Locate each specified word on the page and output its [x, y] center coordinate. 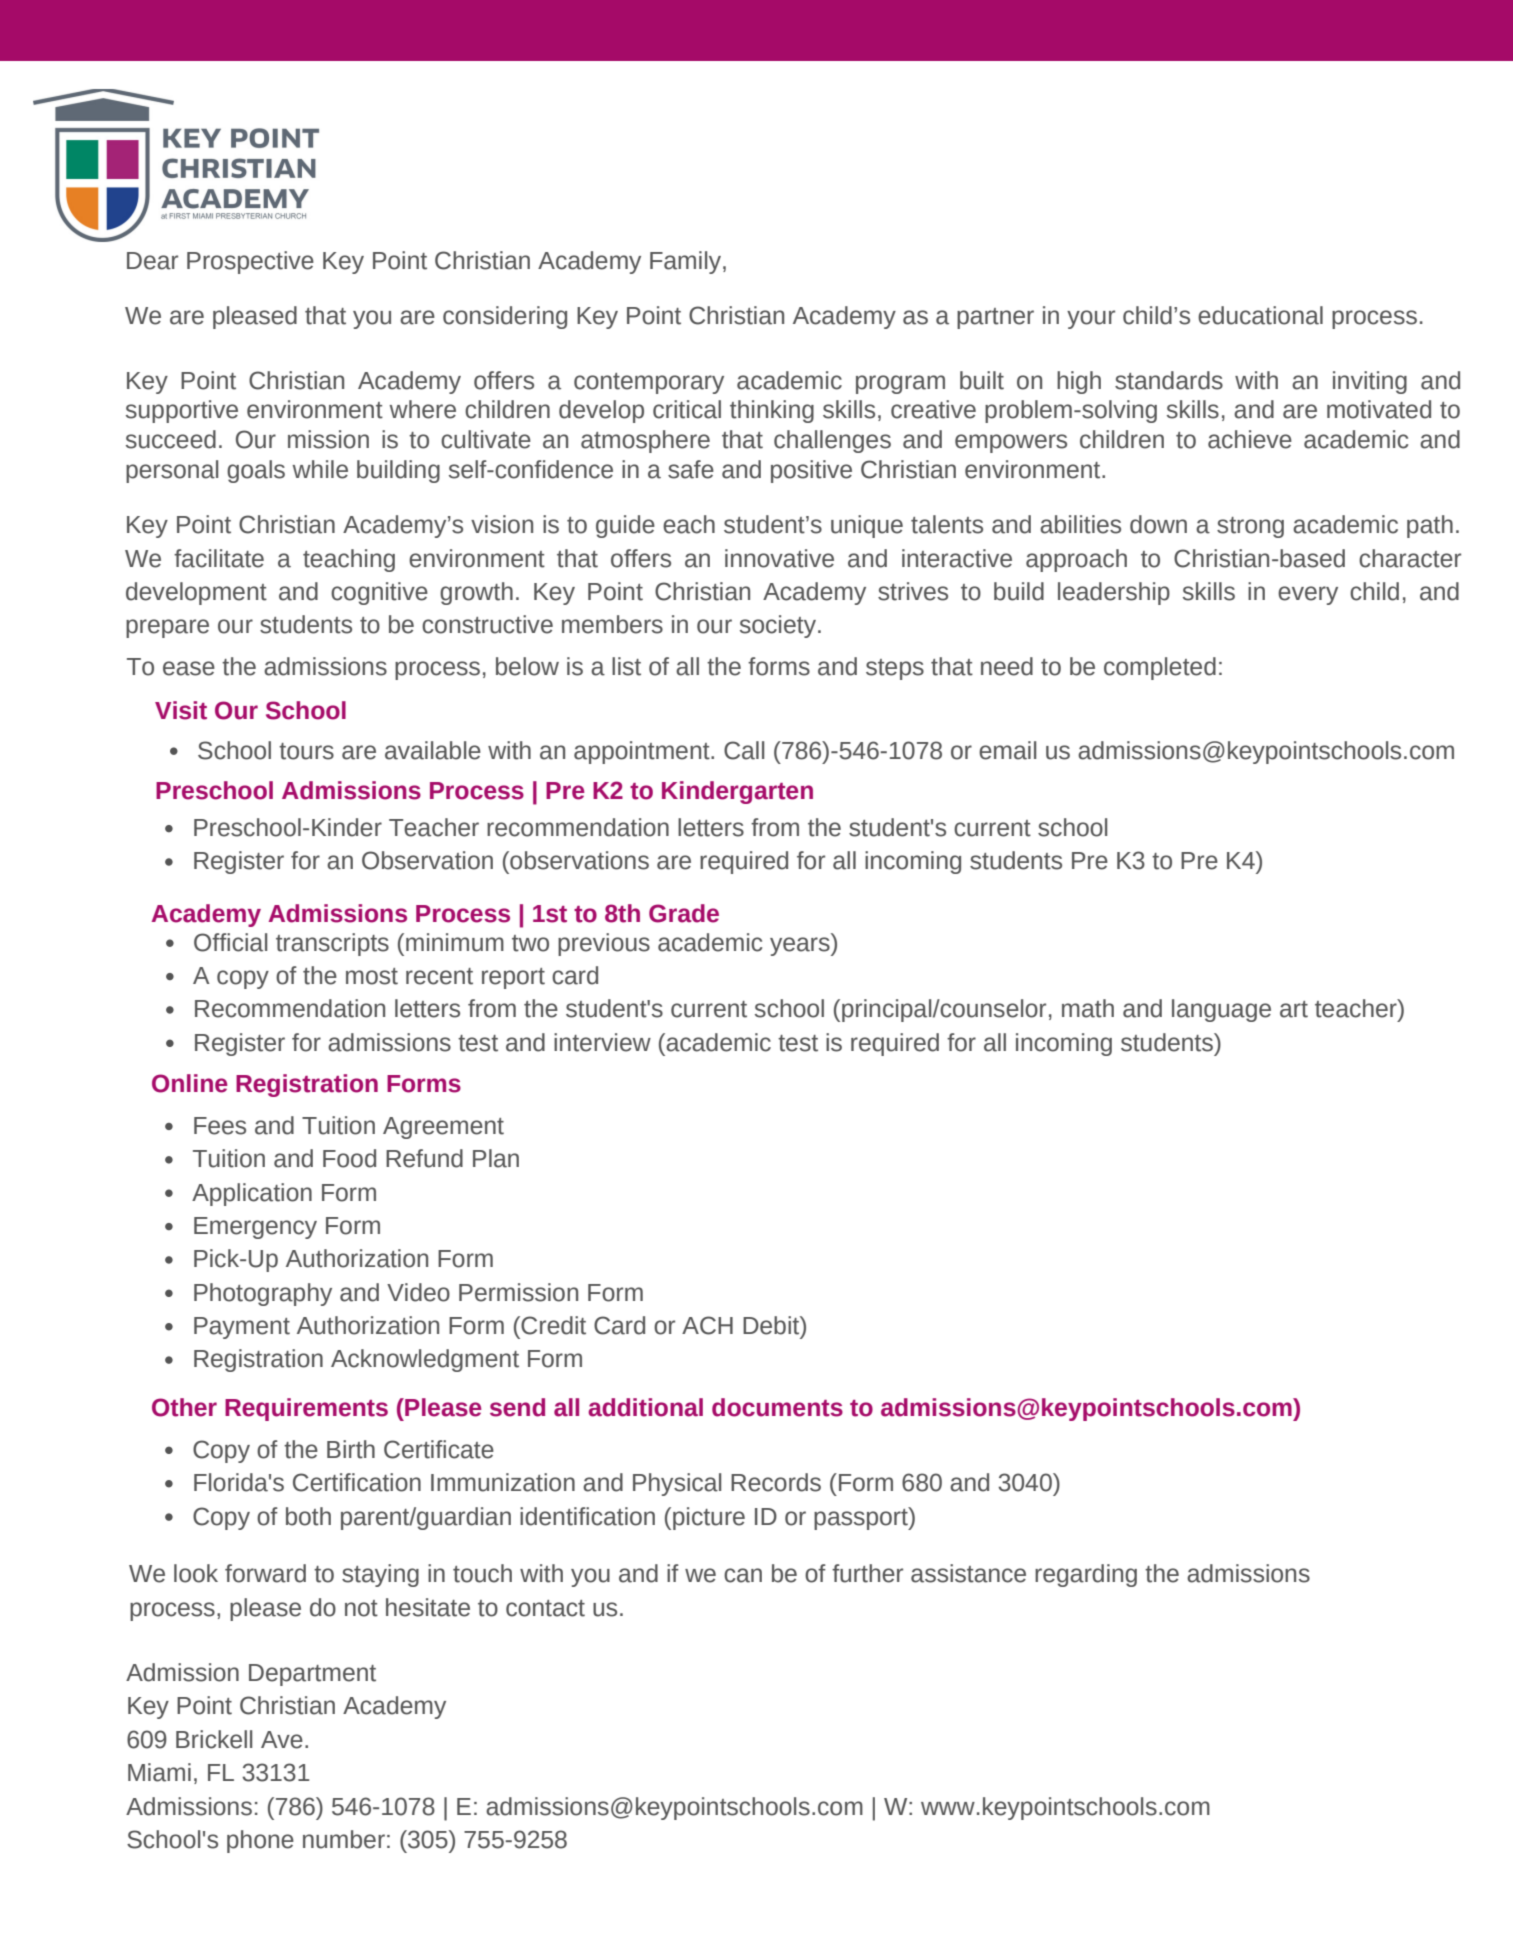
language [1221, 1010]
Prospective [250, 262]
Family [687, 262]
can [743, 1575]
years [801, 946]
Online [190, 1083]
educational [1260, 315]
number [344, 1839]
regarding [1086, 1575]
